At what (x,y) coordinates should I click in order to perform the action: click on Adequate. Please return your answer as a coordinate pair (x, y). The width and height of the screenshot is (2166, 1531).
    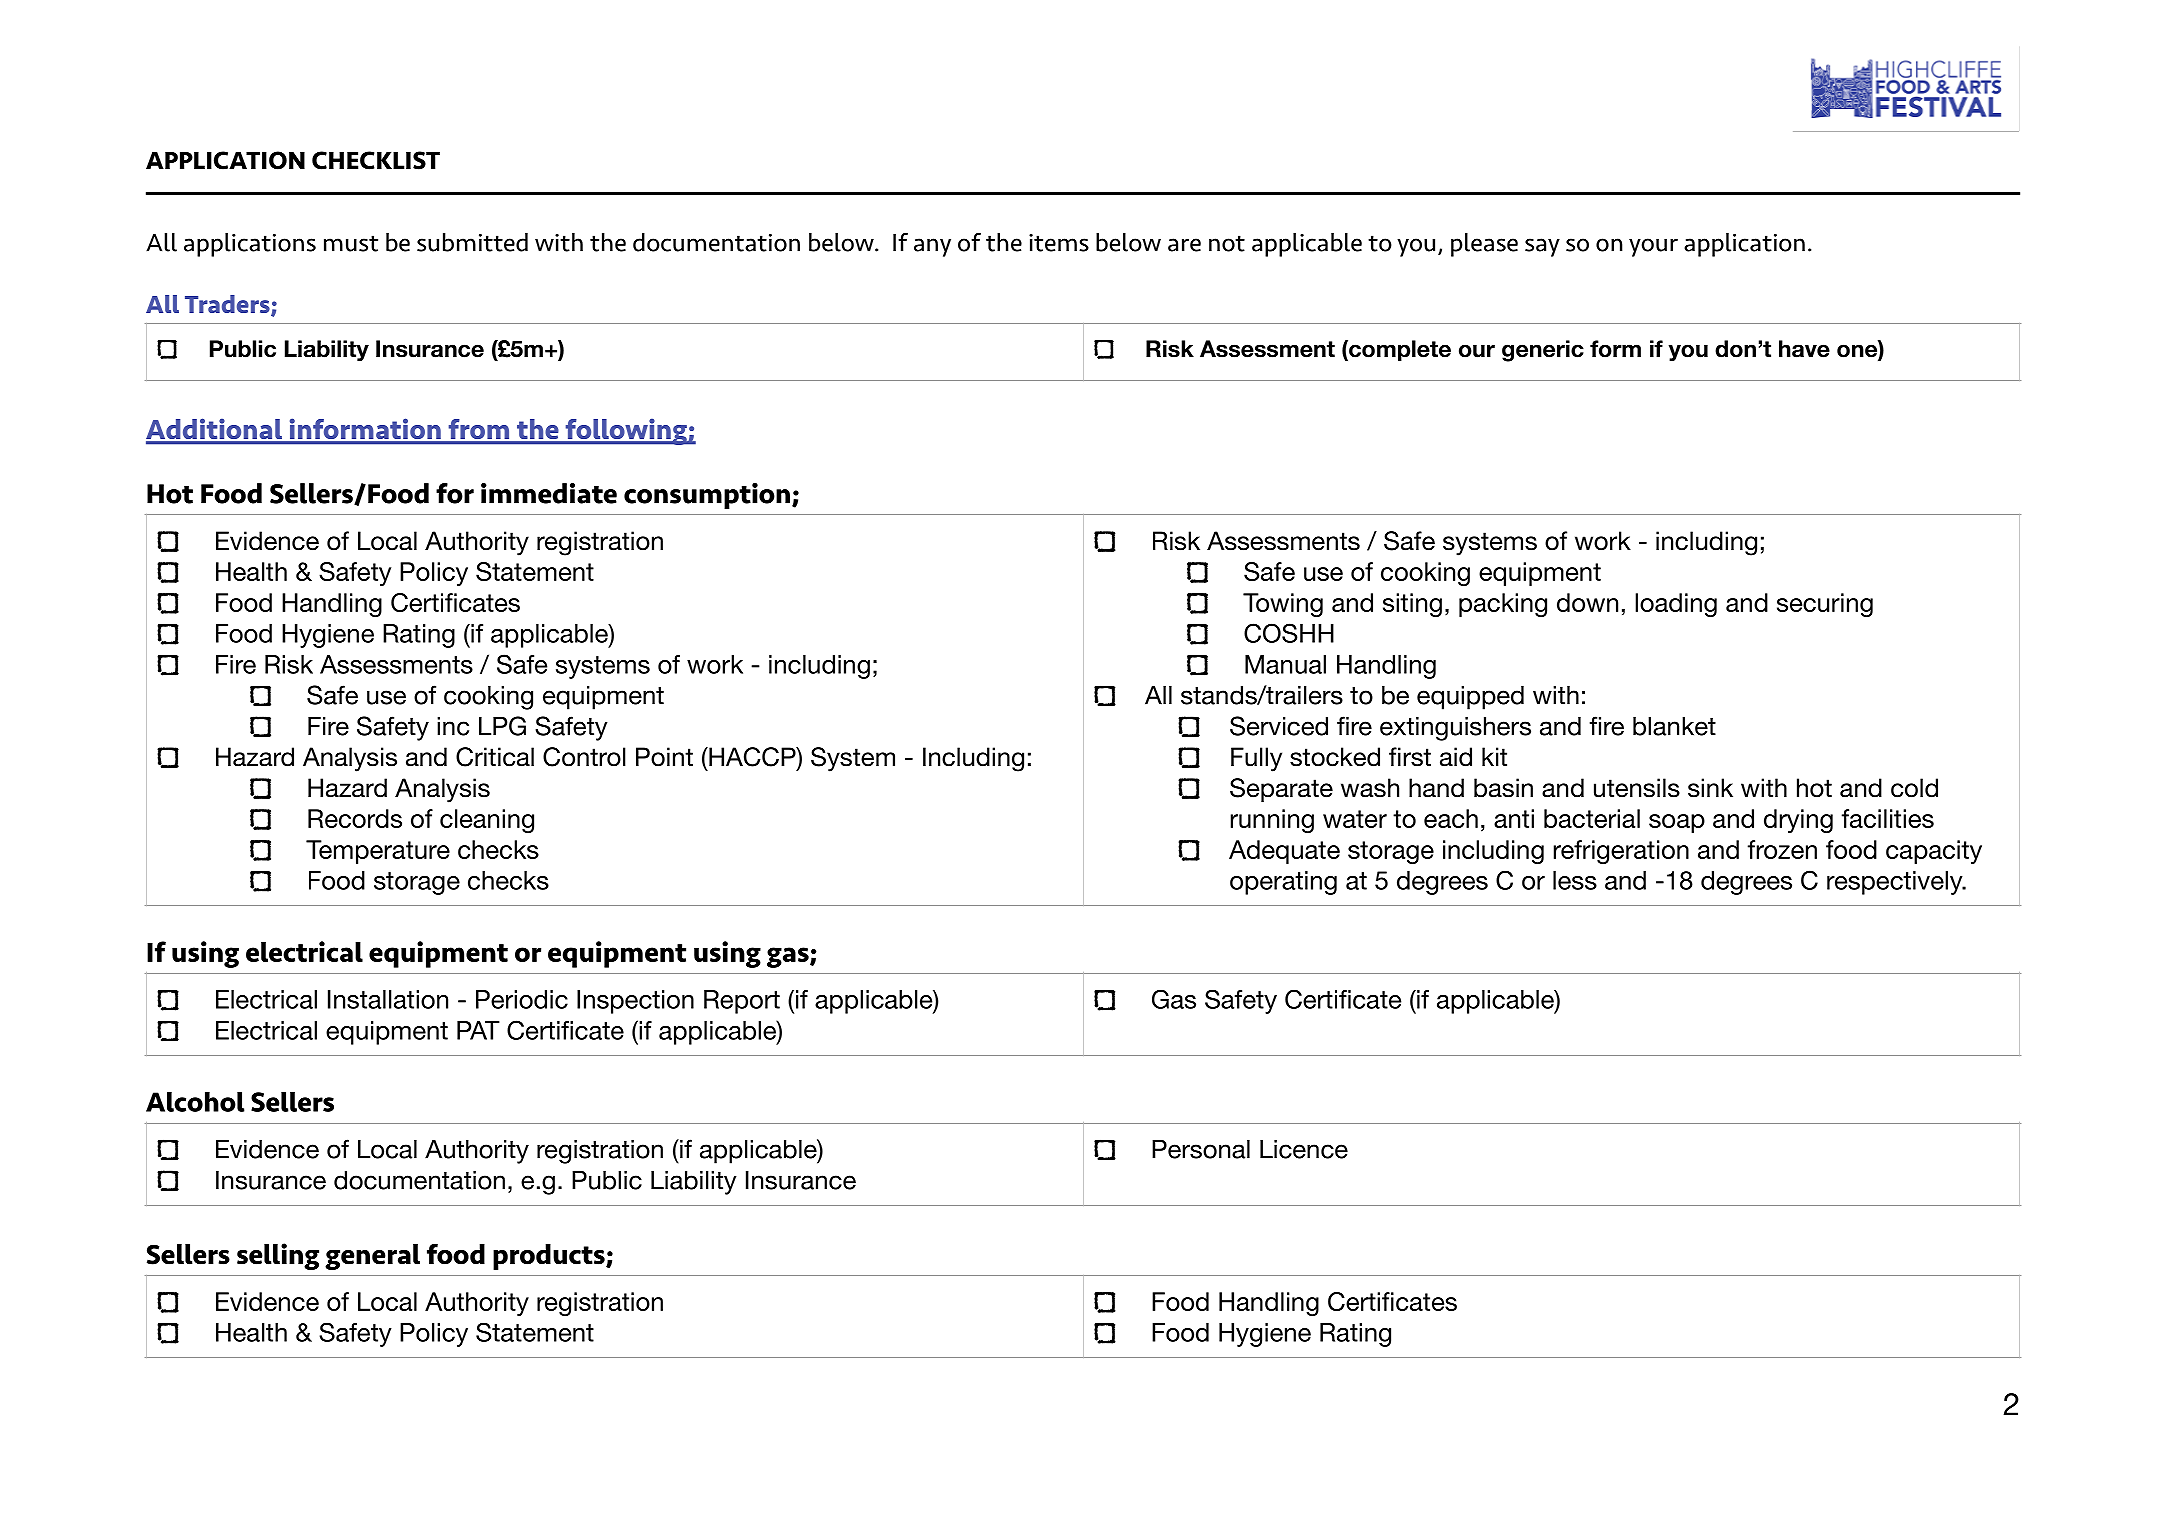
    Looking at the image, I should click on (1284, 852).
